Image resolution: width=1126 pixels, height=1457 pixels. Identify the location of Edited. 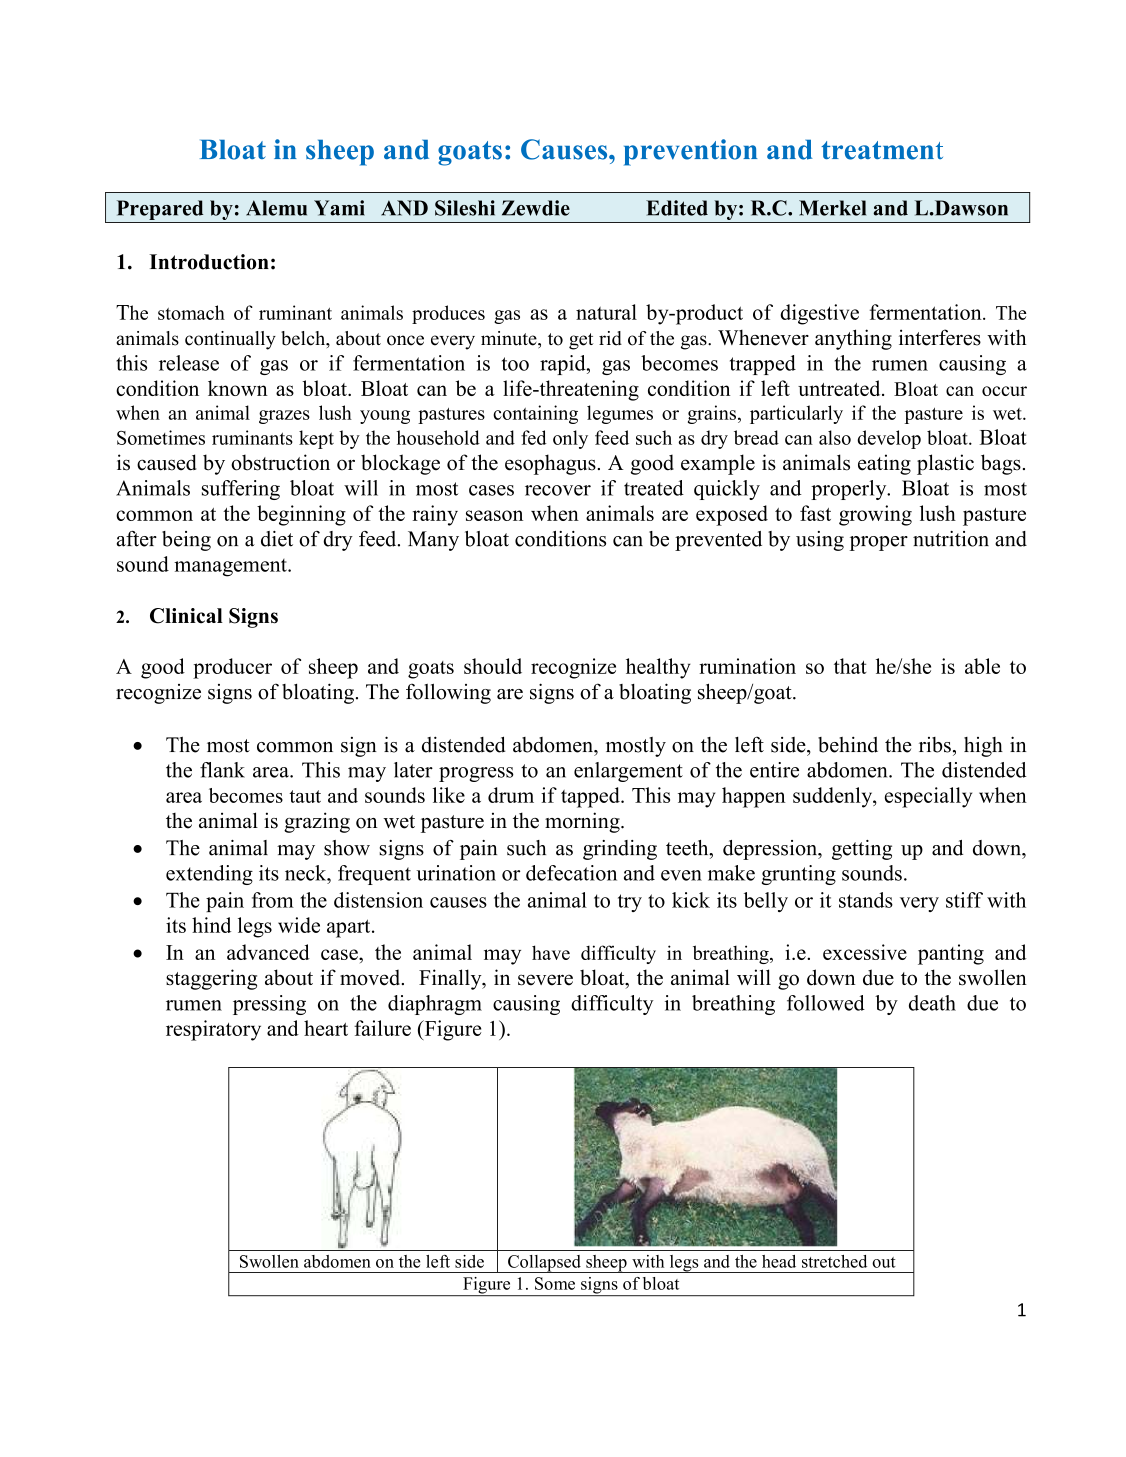
(677, 208).
